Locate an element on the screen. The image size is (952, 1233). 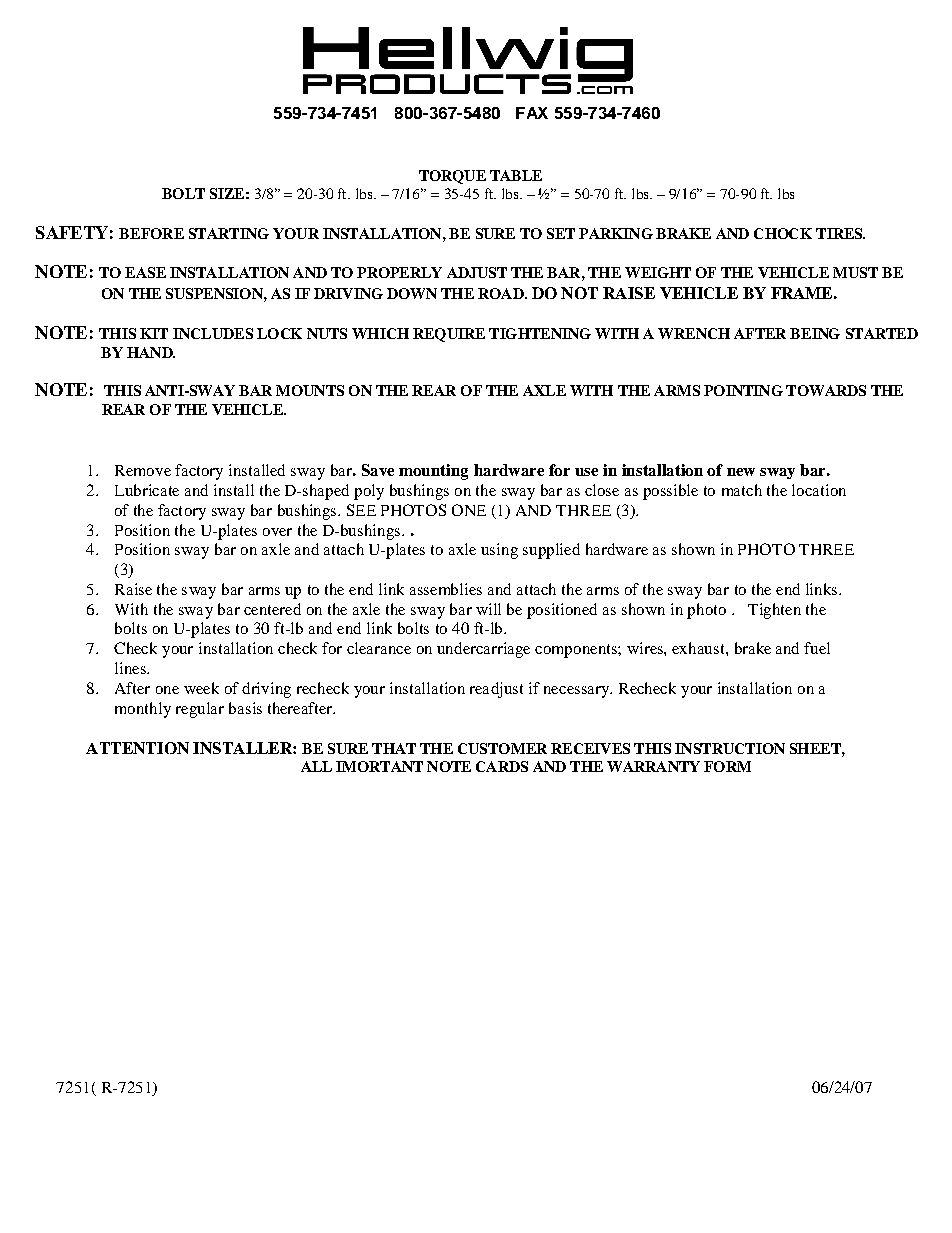
CHOCK is located at coordinates (783, 233).
